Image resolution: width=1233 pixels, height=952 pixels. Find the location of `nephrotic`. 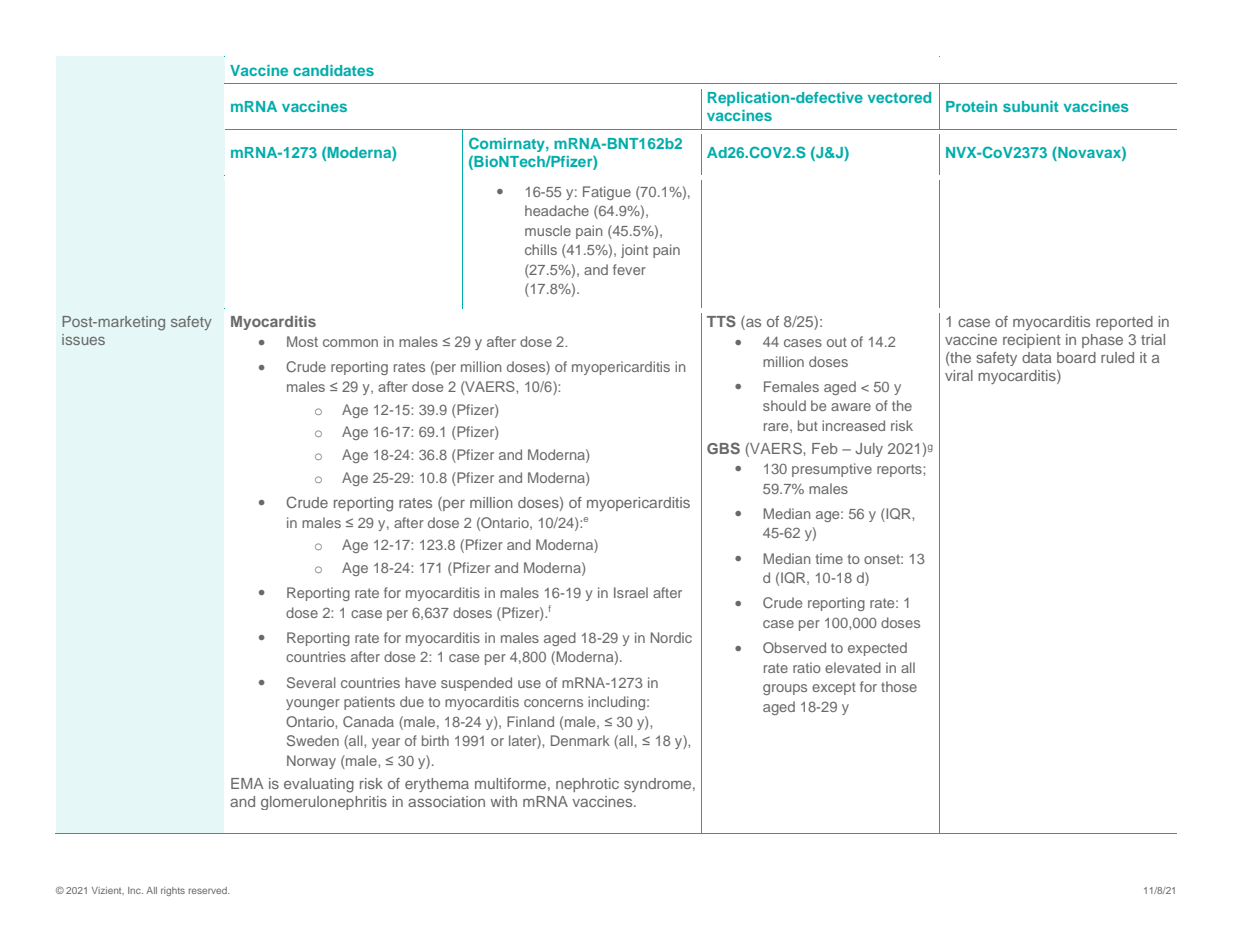

nephrotic is located at coordinates (587, 785).
